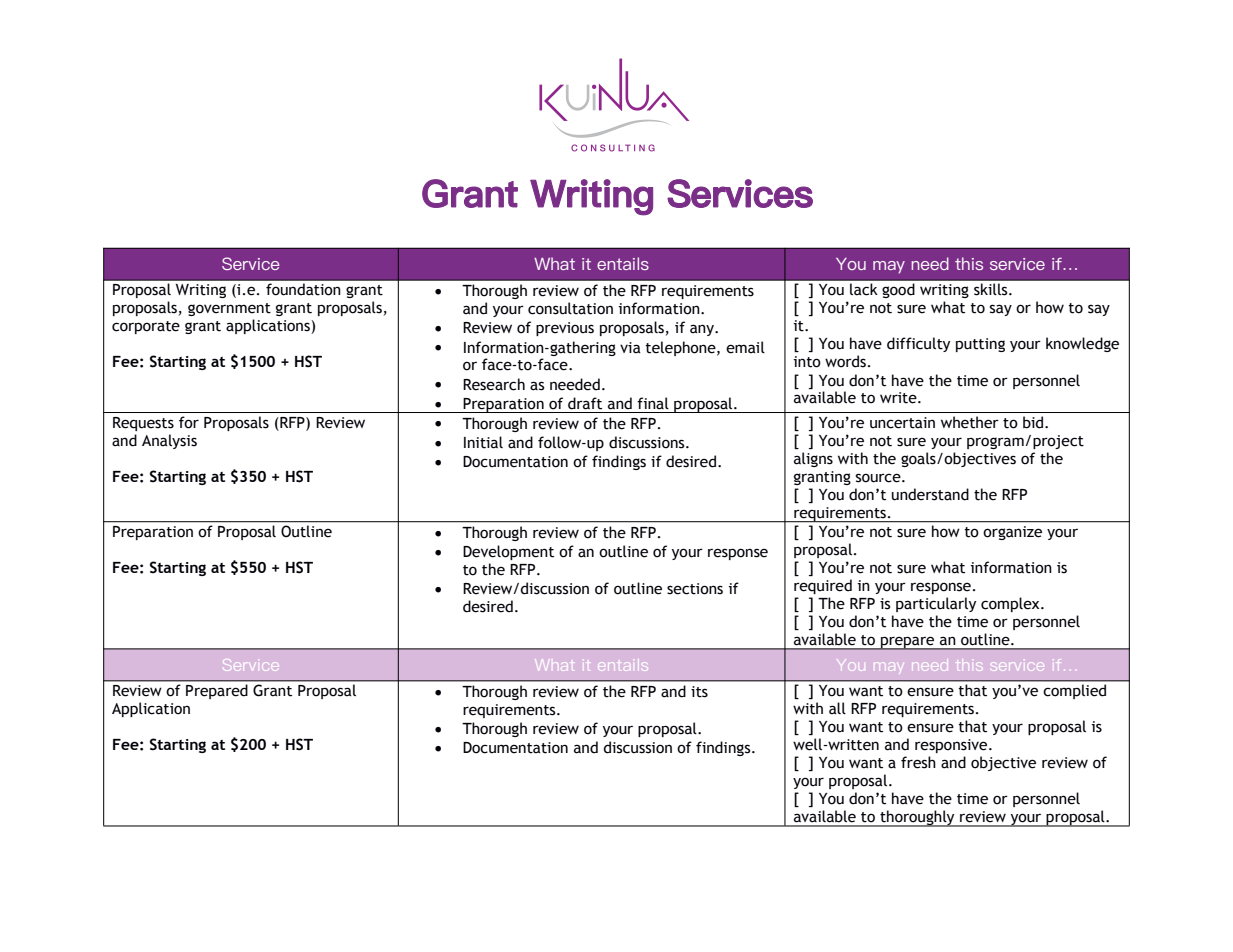 The width and height of the image is (1233, 952). I want to click on previous, so click(565, 329).
